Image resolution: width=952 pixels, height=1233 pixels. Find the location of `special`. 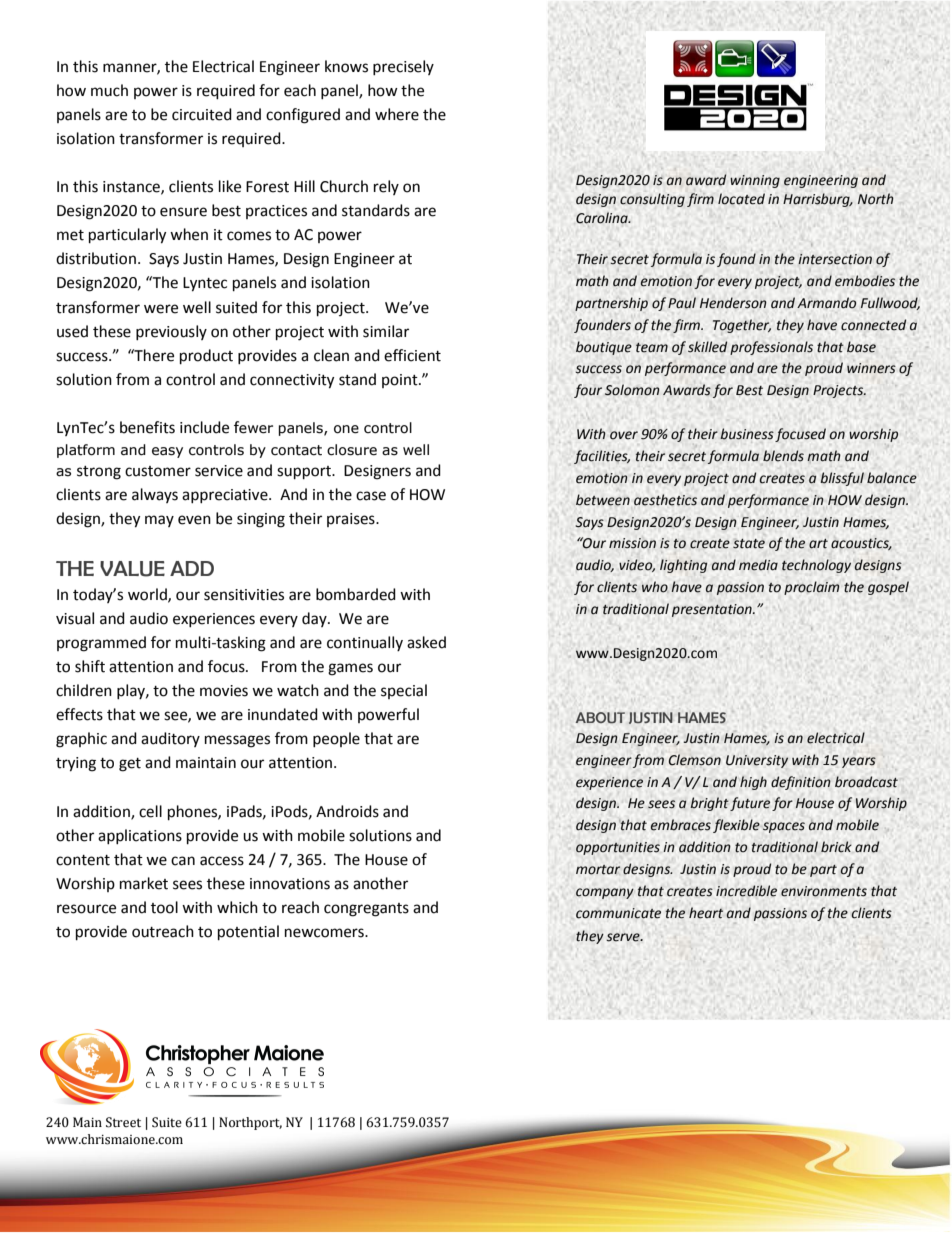

special is located at coordinates (404, 691).
